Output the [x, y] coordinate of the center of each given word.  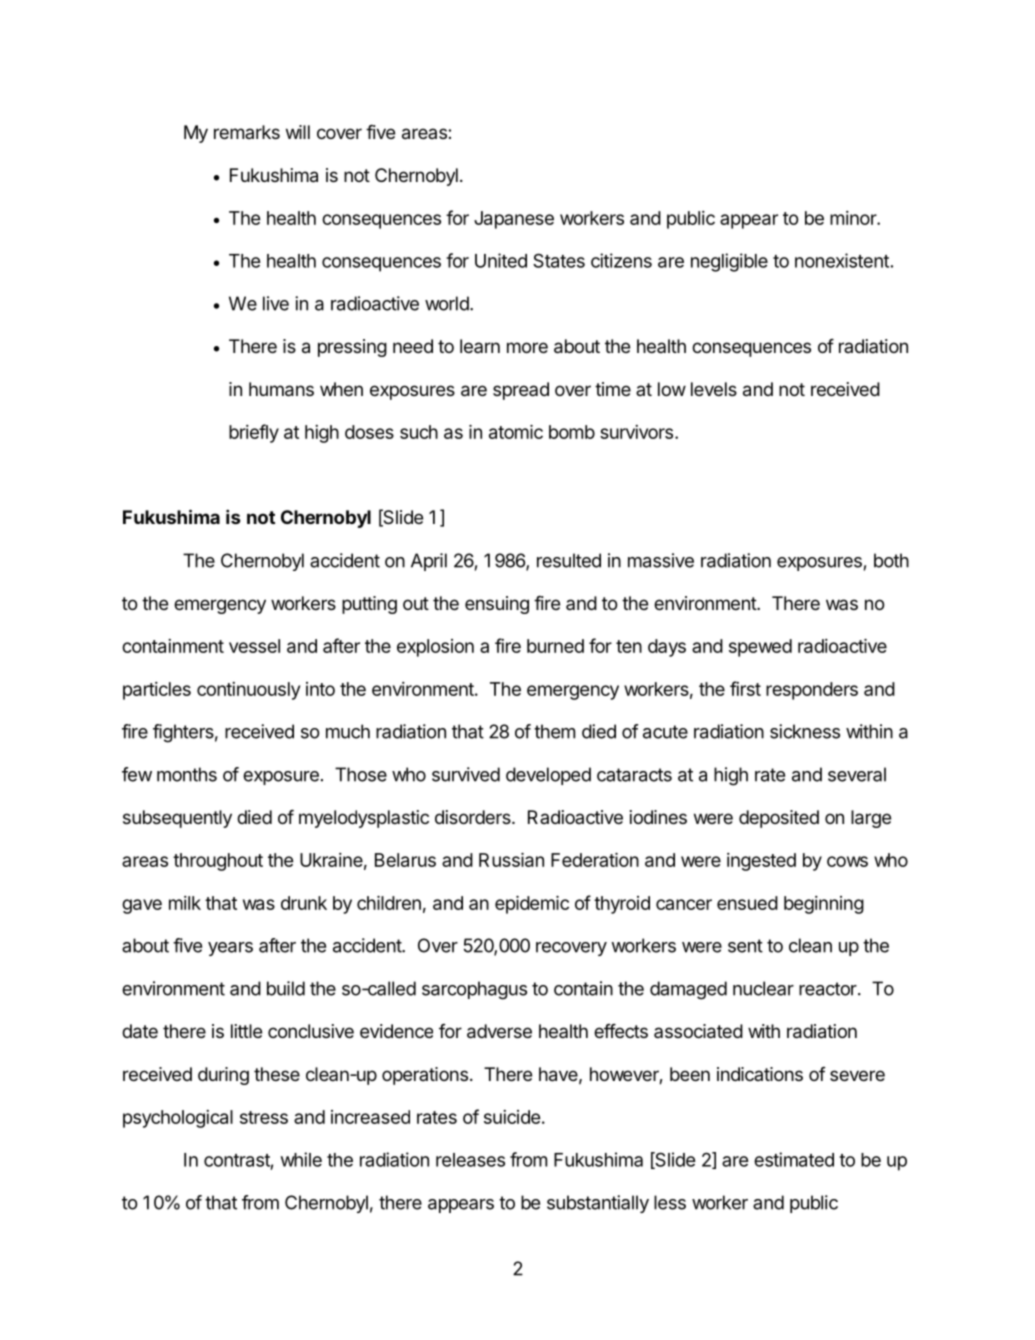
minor [854, 218]
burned [555, 646]
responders [812, 691]
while [301, 1159]
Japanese [514, 220]
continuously [248, 691]
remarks [247, 132]
